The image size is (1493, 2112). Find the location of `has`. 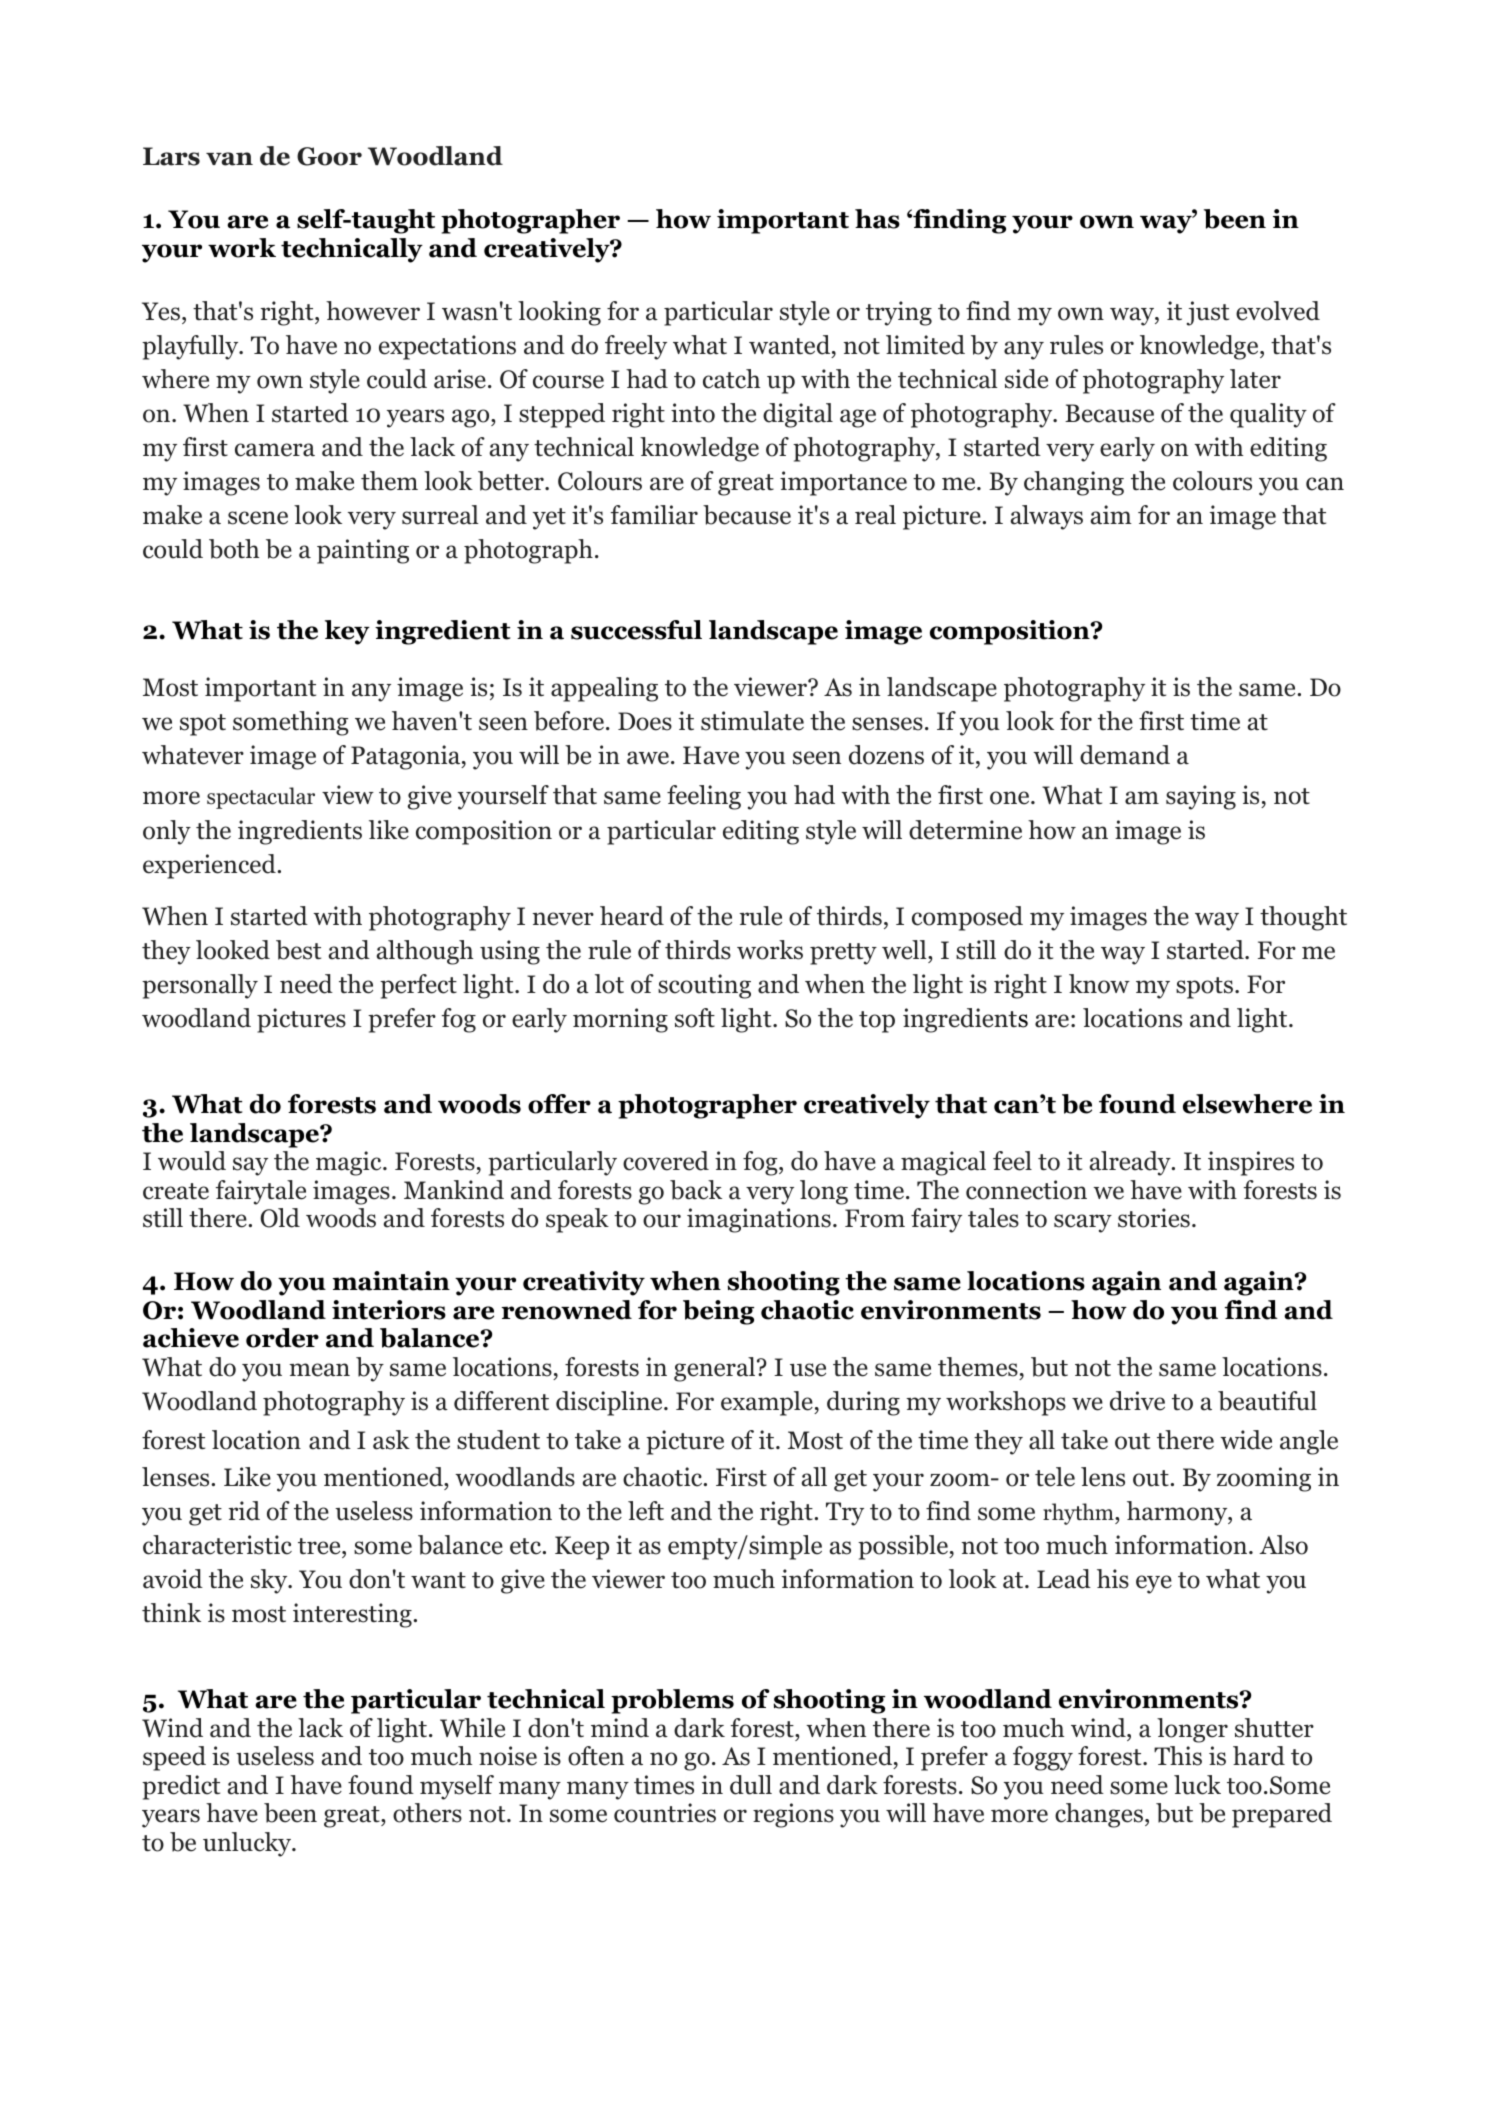

has is located at coordinates (877, 219).
